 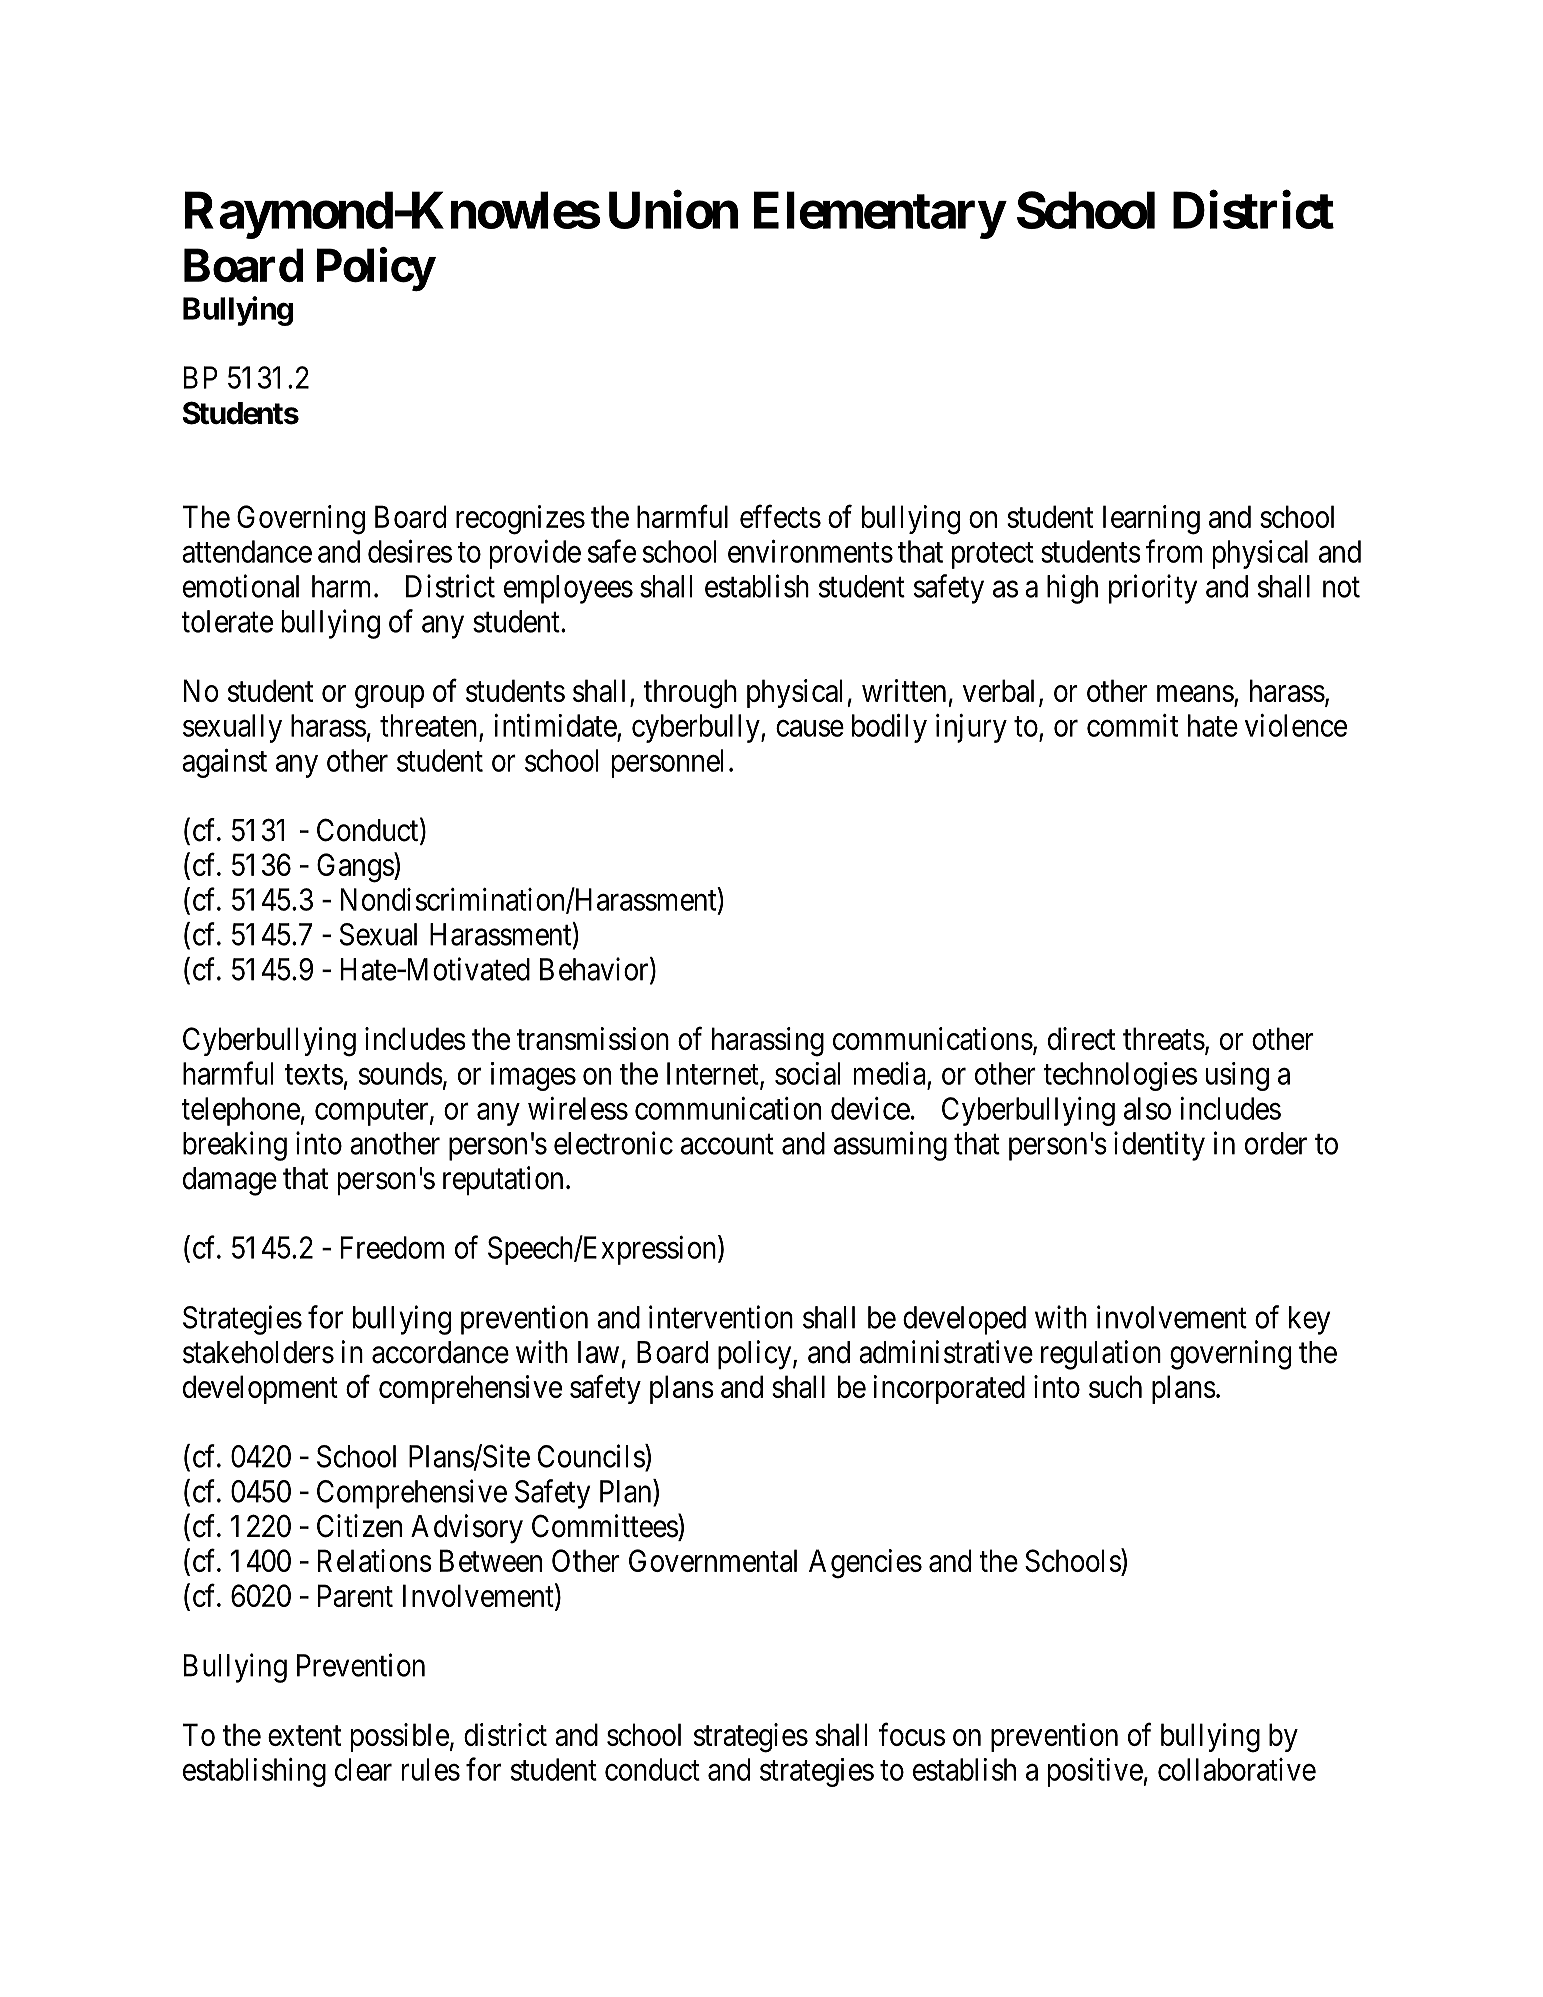 What do you see at coordinates (1151, 520) in the screenshot?
I see `learning` at bounding box center [1151, 520].
